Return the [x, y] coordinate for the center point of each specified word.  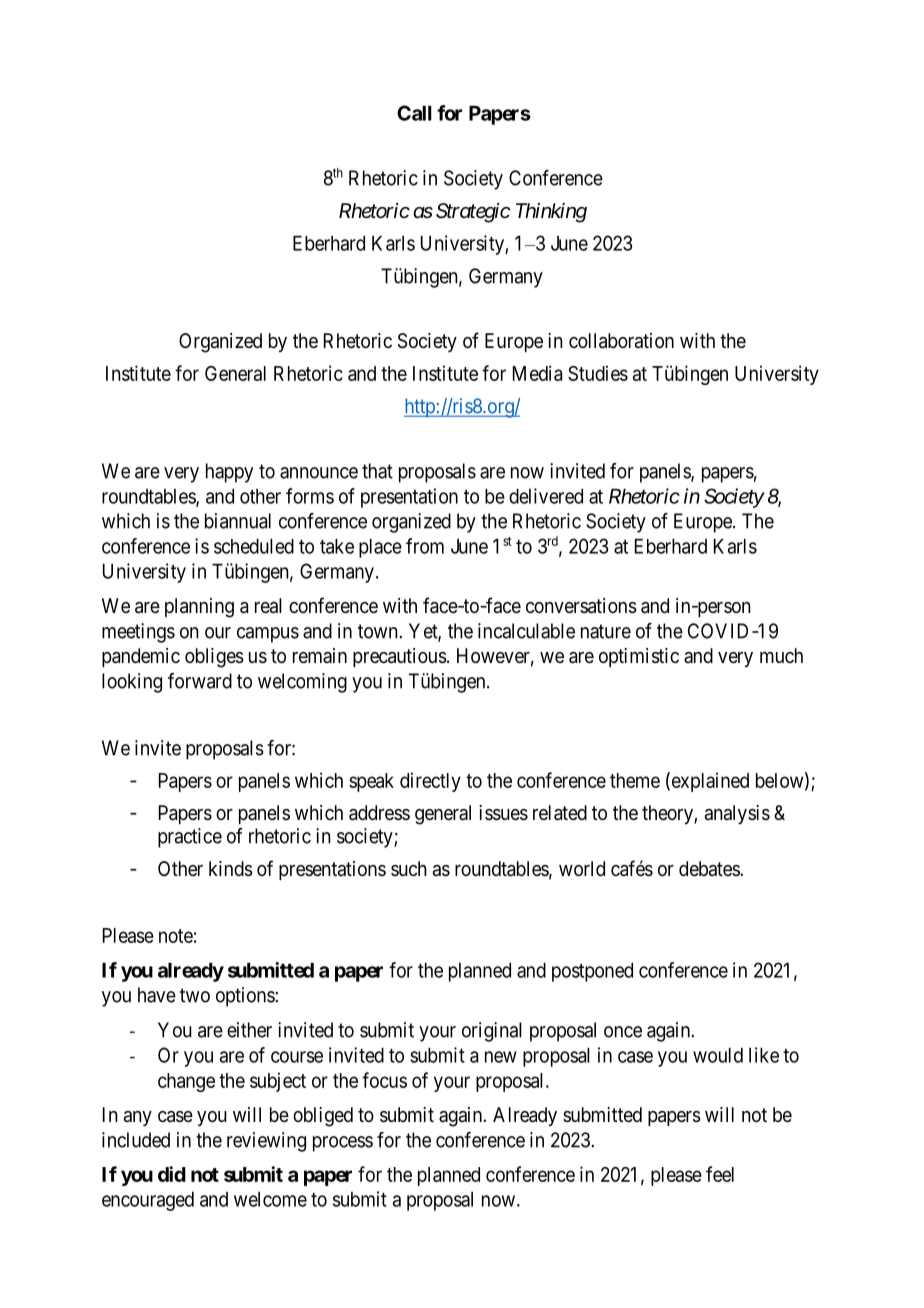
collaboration [621, 341]
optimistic [639, 657]
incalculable [526, 631]
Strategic [473, 213]
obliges [214, 658]
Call [414, 113]
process [343, 1144]
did [172, 1174]
